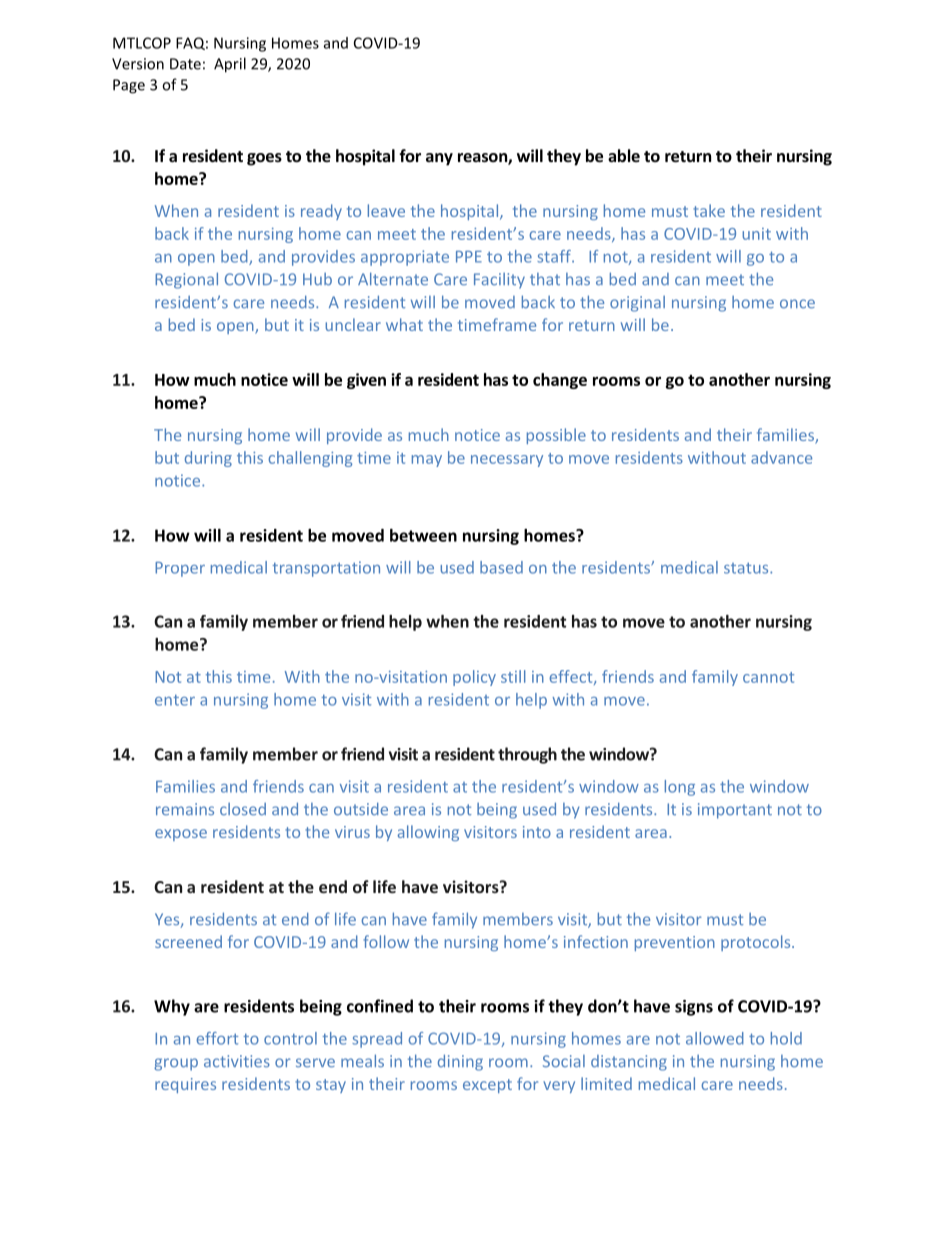 The image size is (952, 1233). Describe the element at coordinates (460, 1062) in the screenshot. I see `dining` at that location.
